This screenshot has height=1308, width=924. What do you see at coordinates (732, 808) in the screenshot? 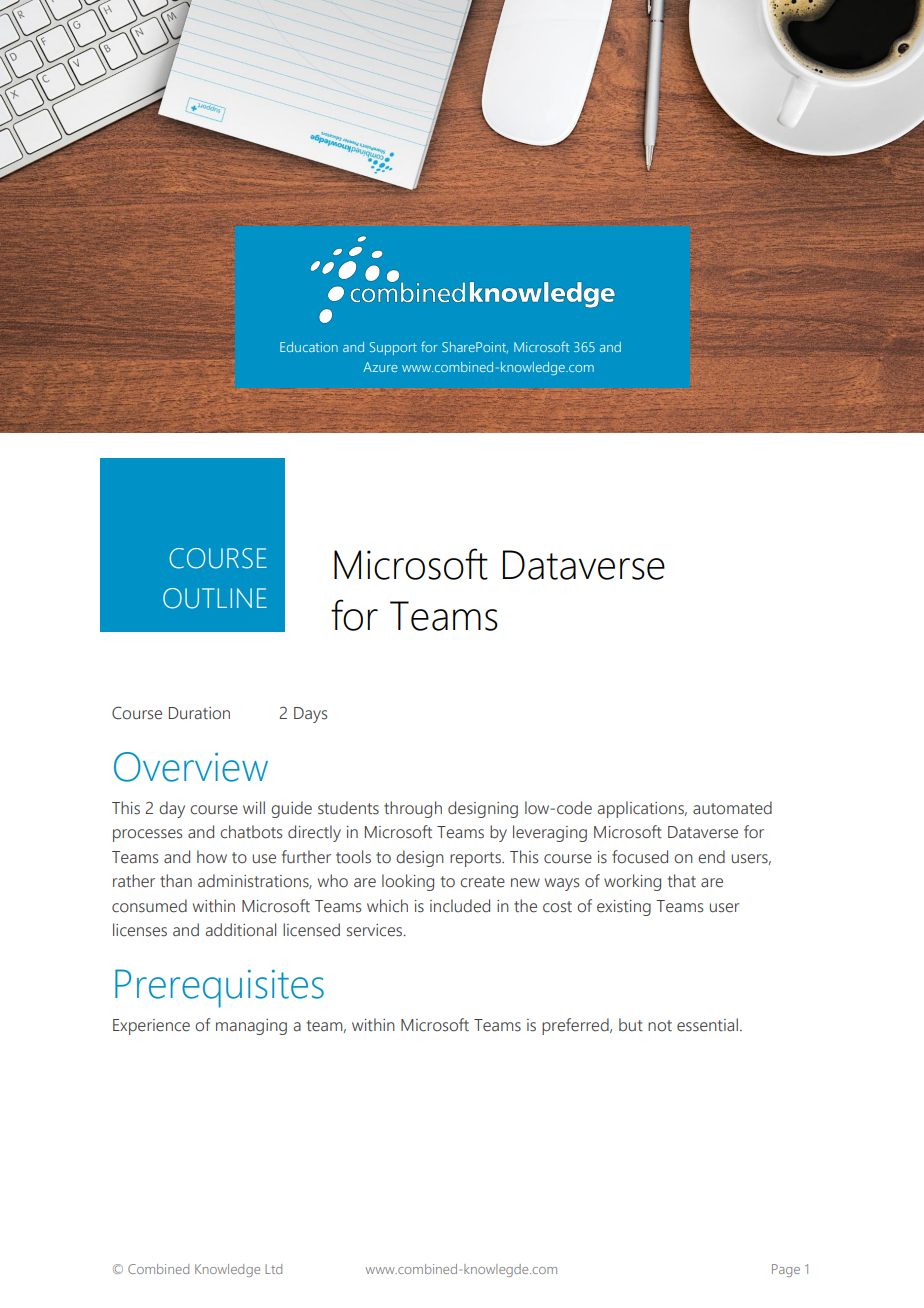
I see `automated` at bounding box center [732, 808].
